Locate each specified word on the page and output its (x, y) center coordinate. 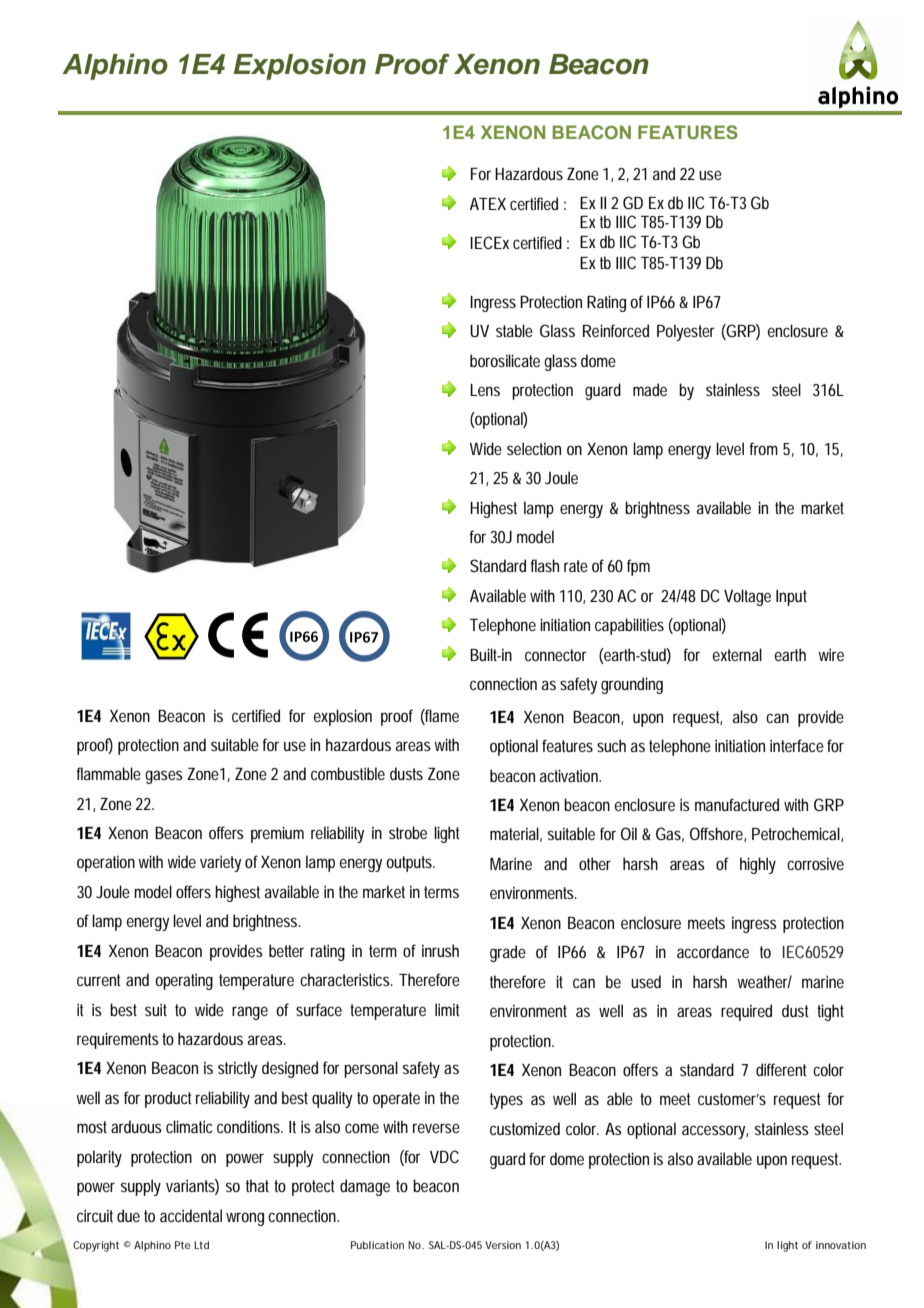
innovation (841, 1245)
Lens (485, 390)
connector (556, 655)
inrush (440, 950)
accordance (713, 951)
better (286, 950)
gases (164, 777)
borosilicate (505, 360)
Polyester (686, 332)
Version (503, 1245)
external (737, 654)
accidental (191, 1215)
